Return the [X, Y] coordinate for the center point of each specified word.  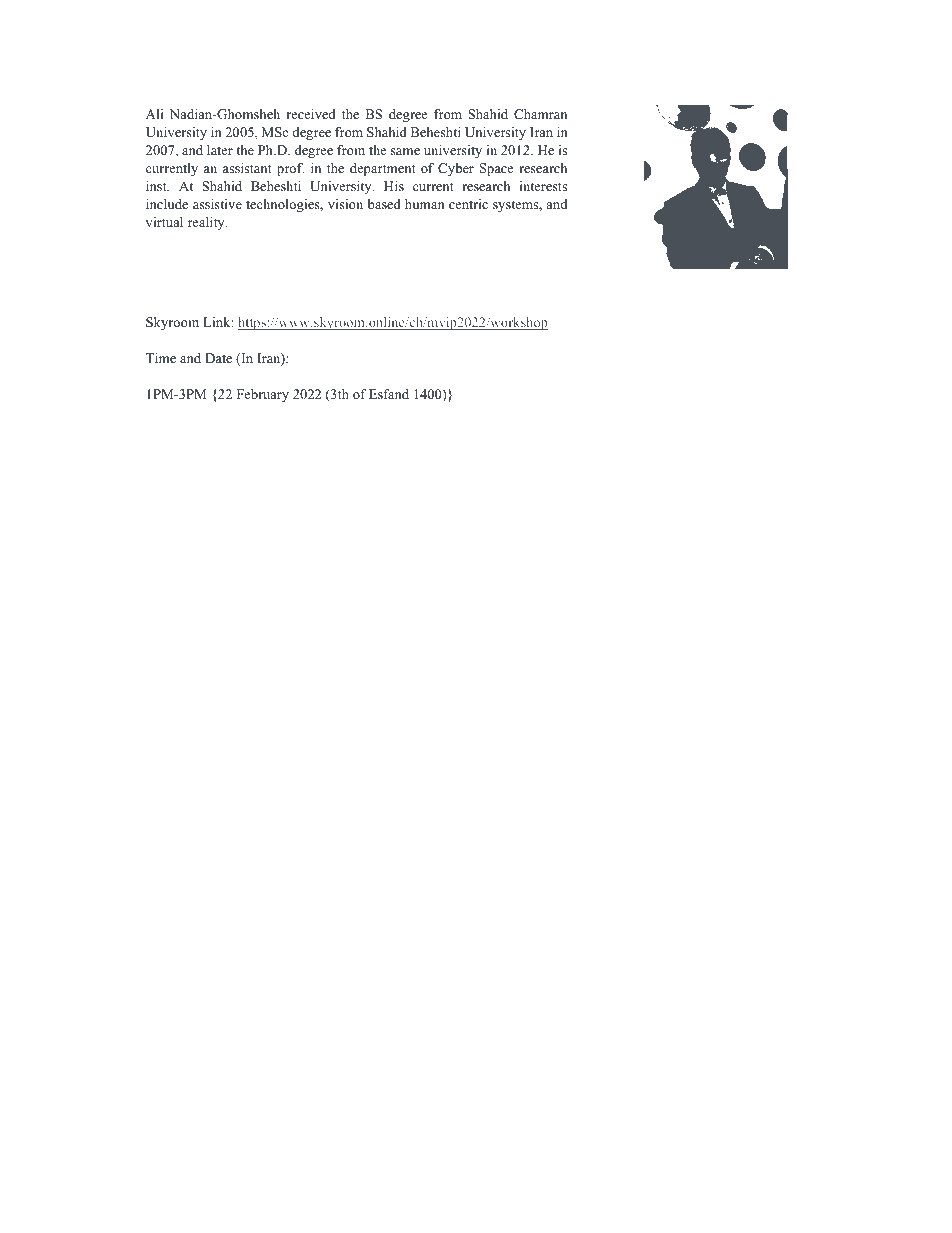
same [405, 151]
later [220, 150]
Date [218, 358]
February [263, 395]
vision [345, 204]
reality [207, 223]
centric [468, 204]
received [311, 114]
